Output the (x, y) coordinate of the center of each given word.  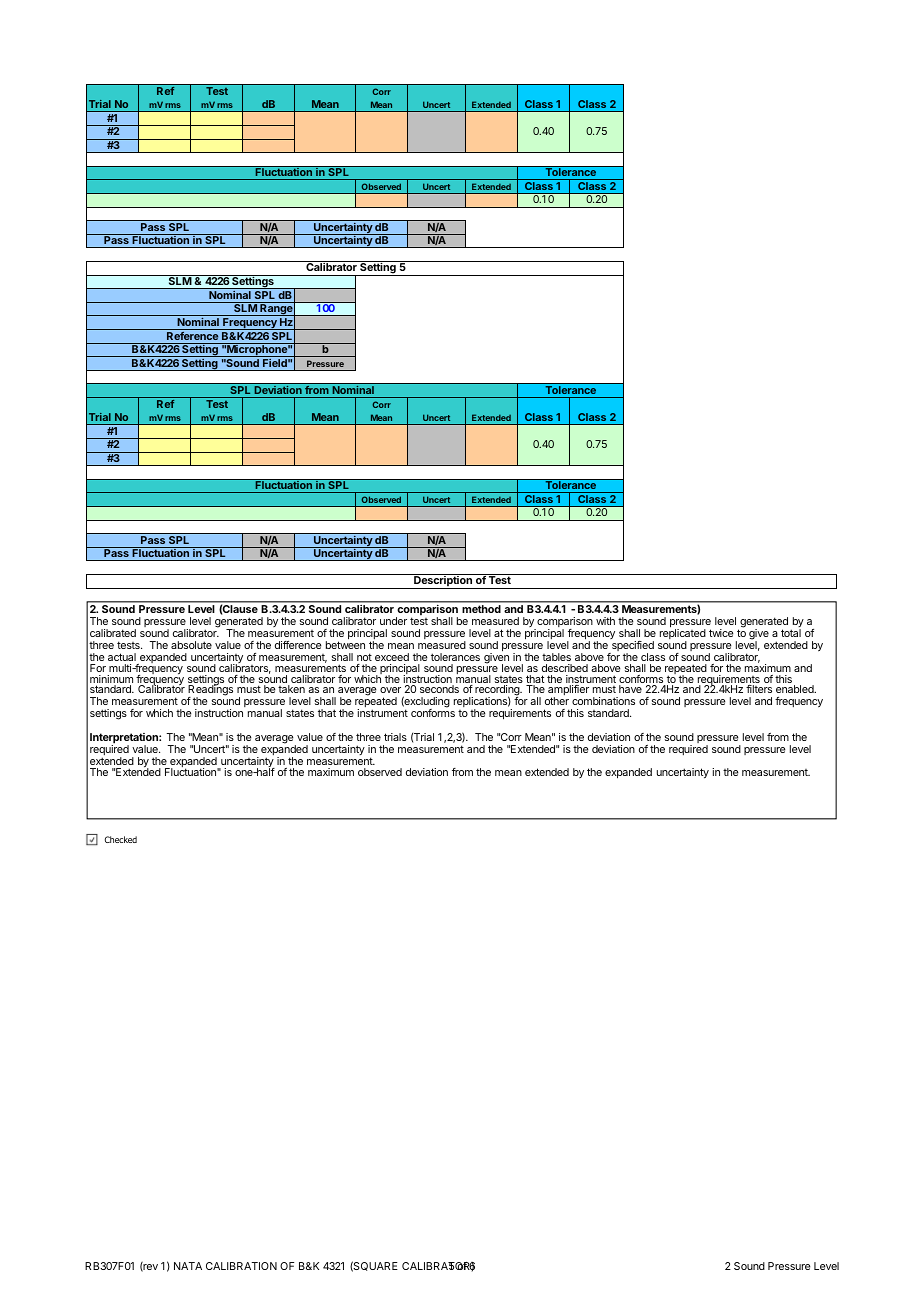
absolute (191, 645)
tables (556, 657)
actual (122, 657)
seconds (439, 689)
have (630, 689)
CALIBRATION (241, 1266)
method (482, 609)
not (364, 657)
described (565, 668)
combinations (603, 701)
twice (721, 633)
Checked (121, 839)
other (557, 701)
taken (291, 689)
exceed (392, 657)
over (390, 690)
